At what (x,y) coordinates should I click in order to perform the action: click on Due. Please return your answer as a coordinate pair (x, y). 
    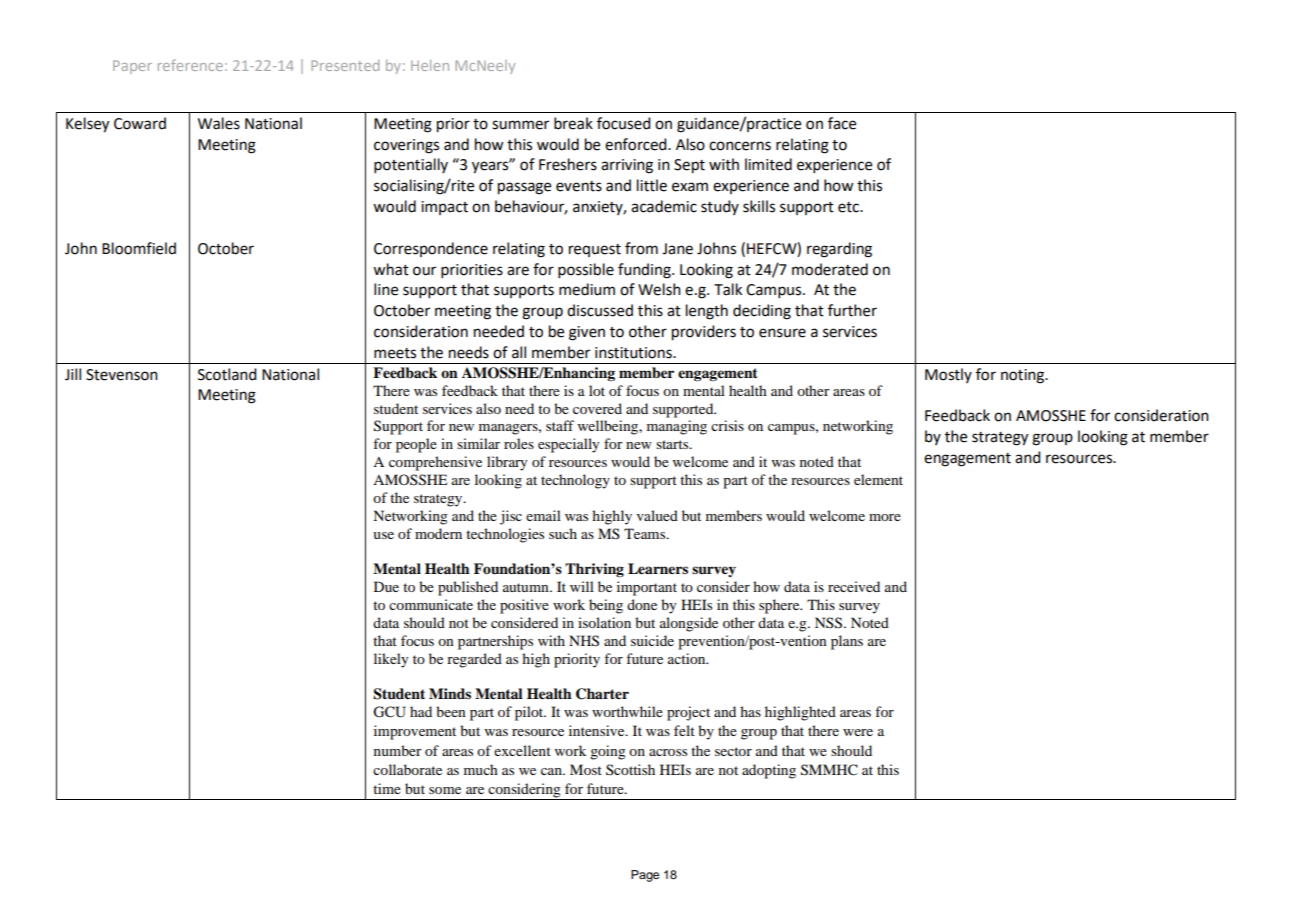
    Looking at the image, I should click on (386, 586).
